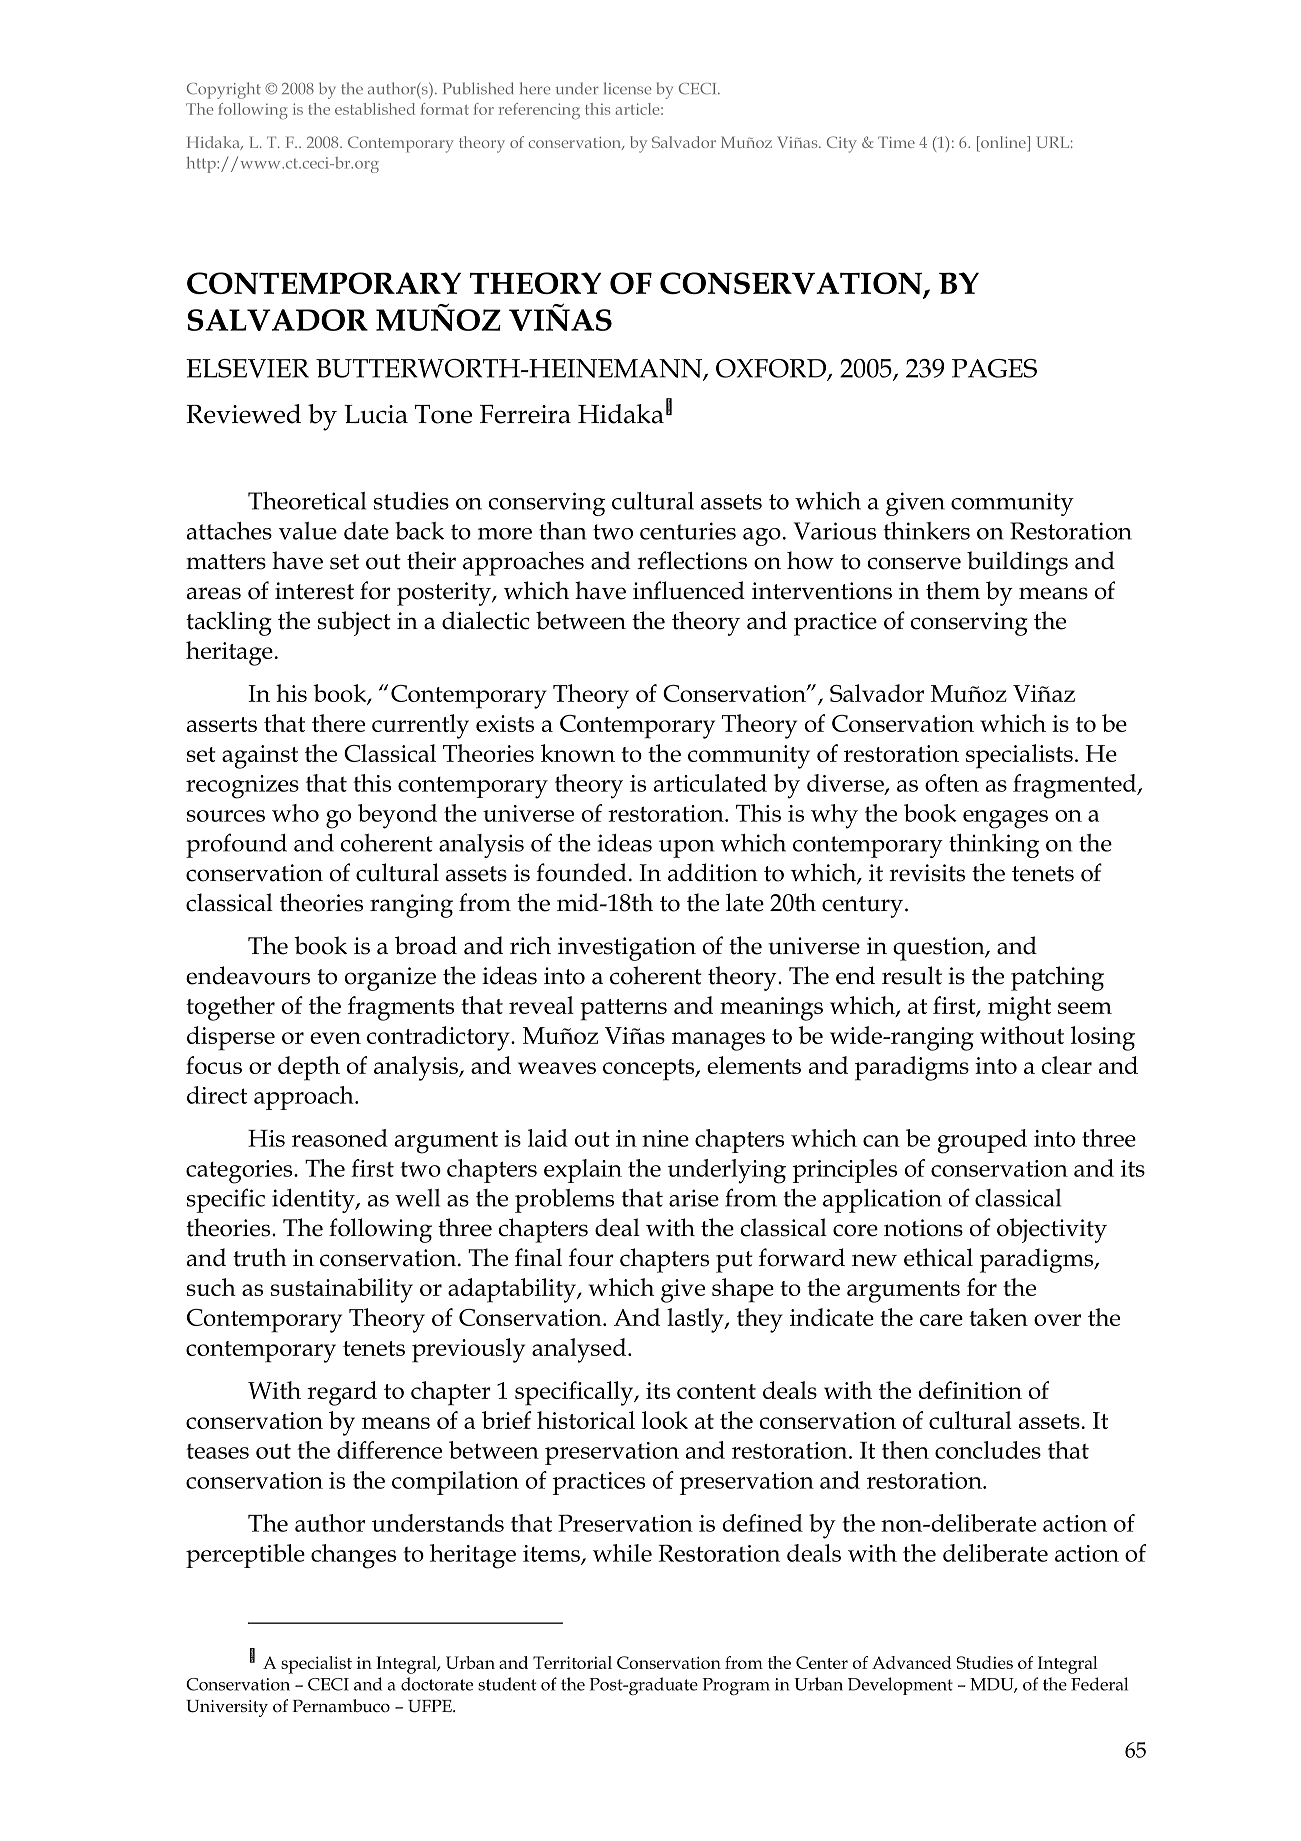  What do you see at coordinates (994, 846) in the screenshot?
I see `thinking` at bounding box center [994, 846].
